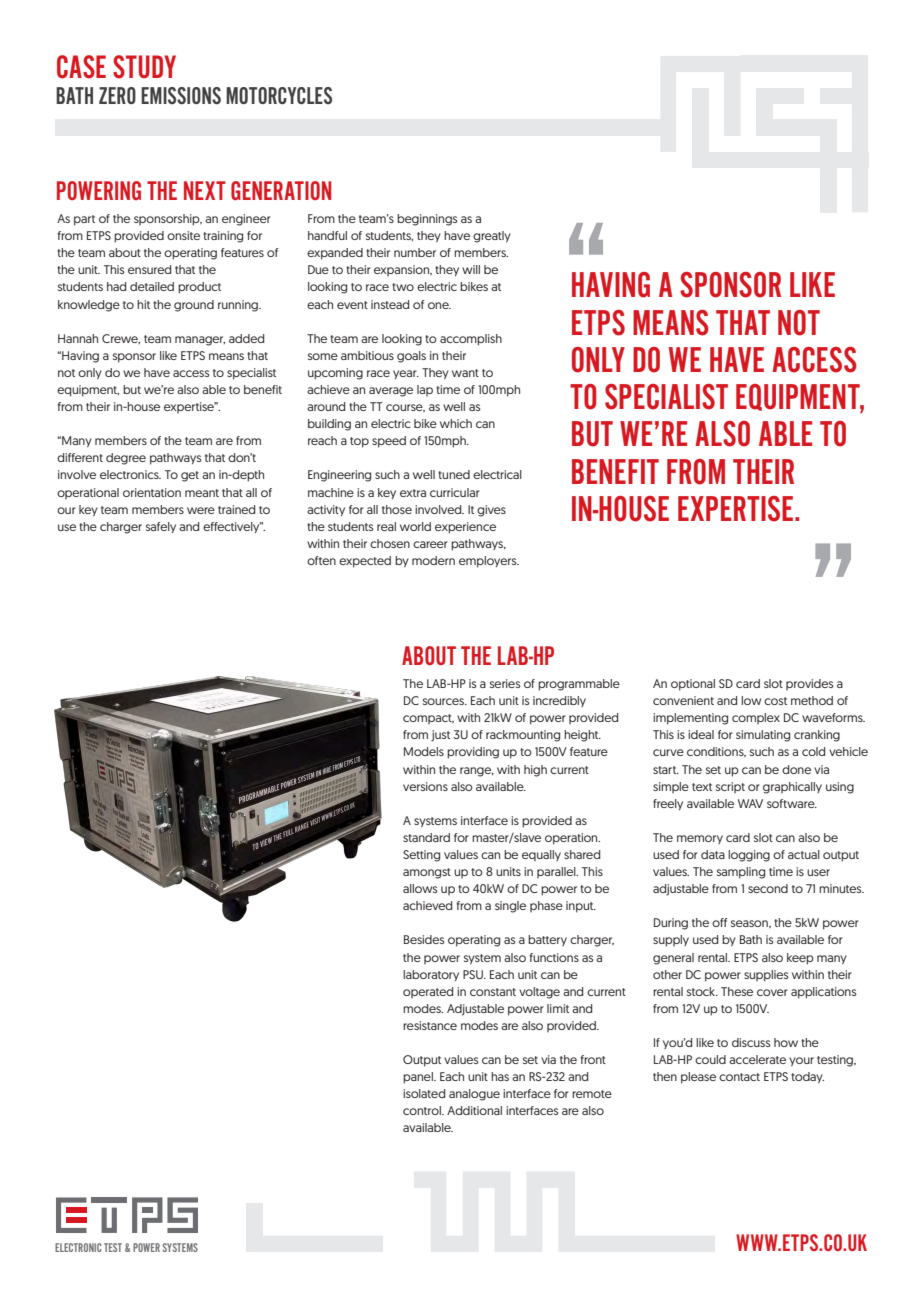 The image size is (924, 1308). What do you see at coordinates (473, 753) in the screenshot?
I see `providing` at bounding box center [473, 753].
